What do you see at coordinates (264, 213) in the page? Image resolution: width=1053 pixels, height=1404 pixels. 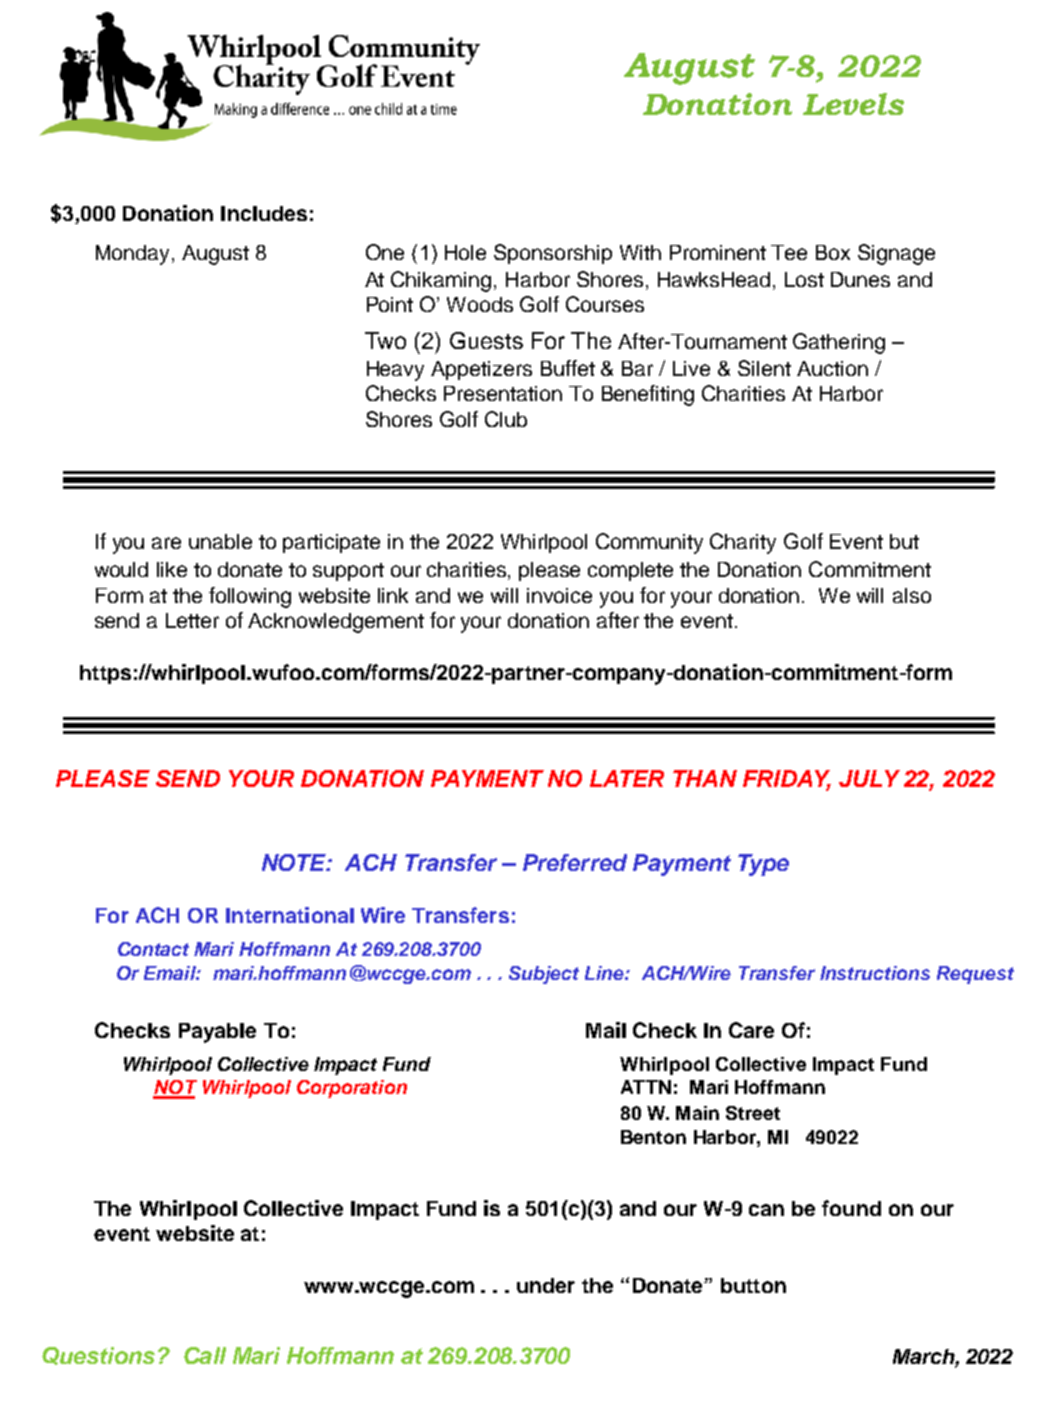 I see `Includes` at bounding box center [264, 213].
